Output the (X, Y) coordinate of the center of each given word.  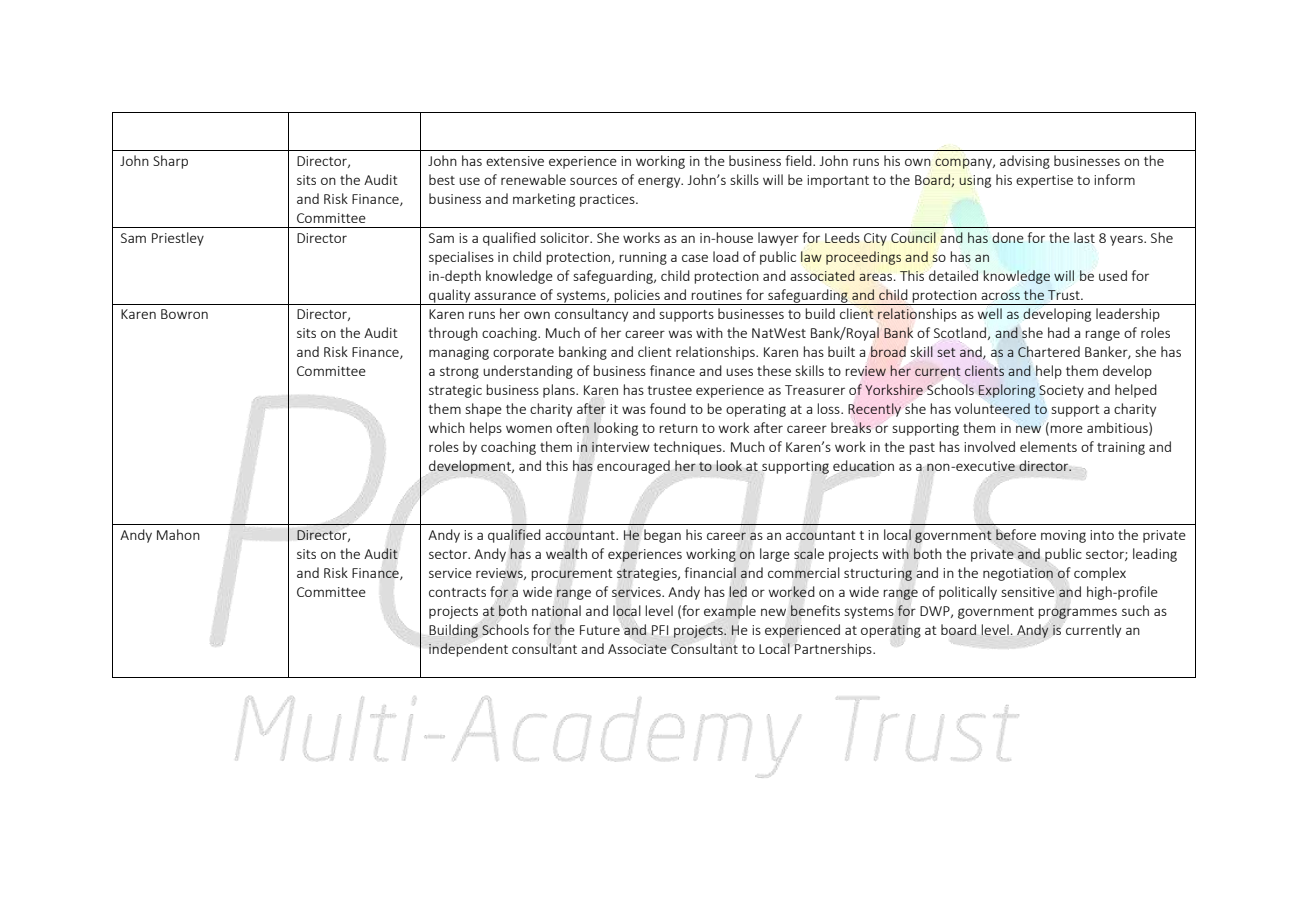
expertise (1044, 181)
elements (1048, 446)
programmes (1077, 613)
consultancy (591, 315)
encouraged (633, 467)
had (1059, 332)
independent (468, 650)
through (453, 334)
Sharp (170, 162)
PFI (660, 630)
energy (660, 182)
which (447, 427)
